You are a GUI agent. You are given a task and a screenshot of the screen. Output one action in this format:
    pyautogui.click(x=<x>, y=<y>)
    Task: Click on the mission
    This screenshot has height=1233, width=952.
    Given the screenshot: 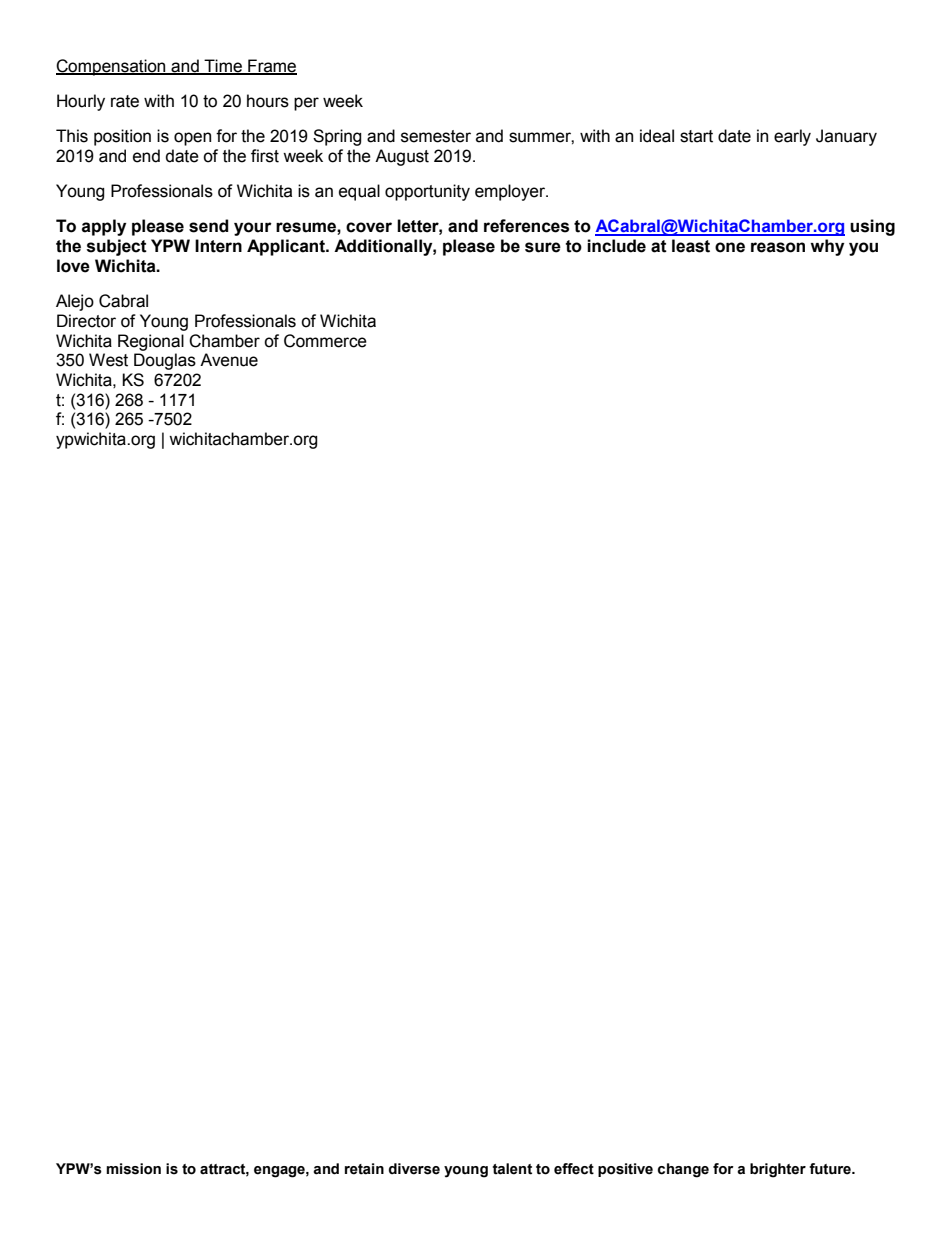 What is the action you would take?
    pyautogui.click(x=133, y=1169)
